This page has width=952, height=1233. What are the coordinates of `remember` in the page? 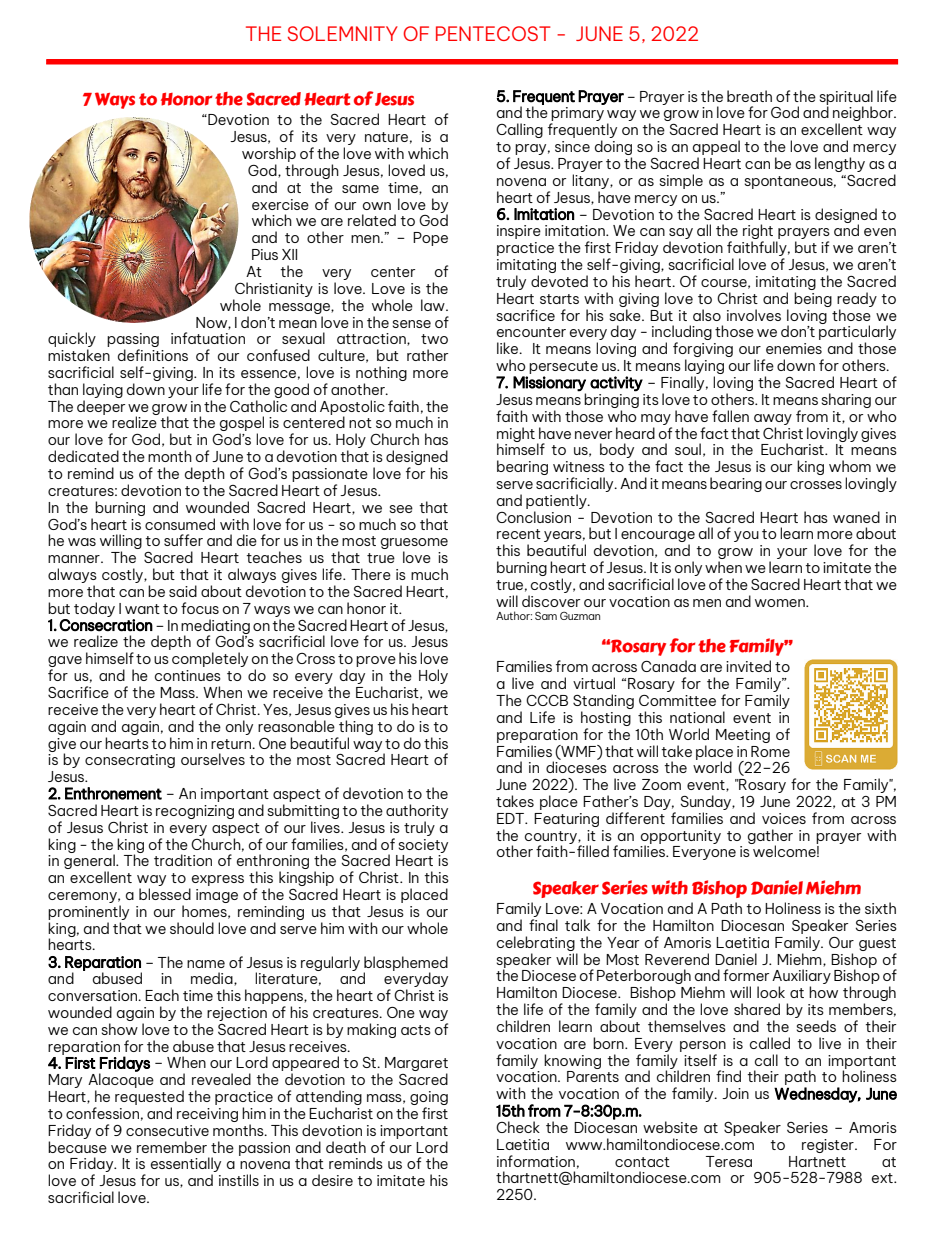 It's located at (172, 1147).
